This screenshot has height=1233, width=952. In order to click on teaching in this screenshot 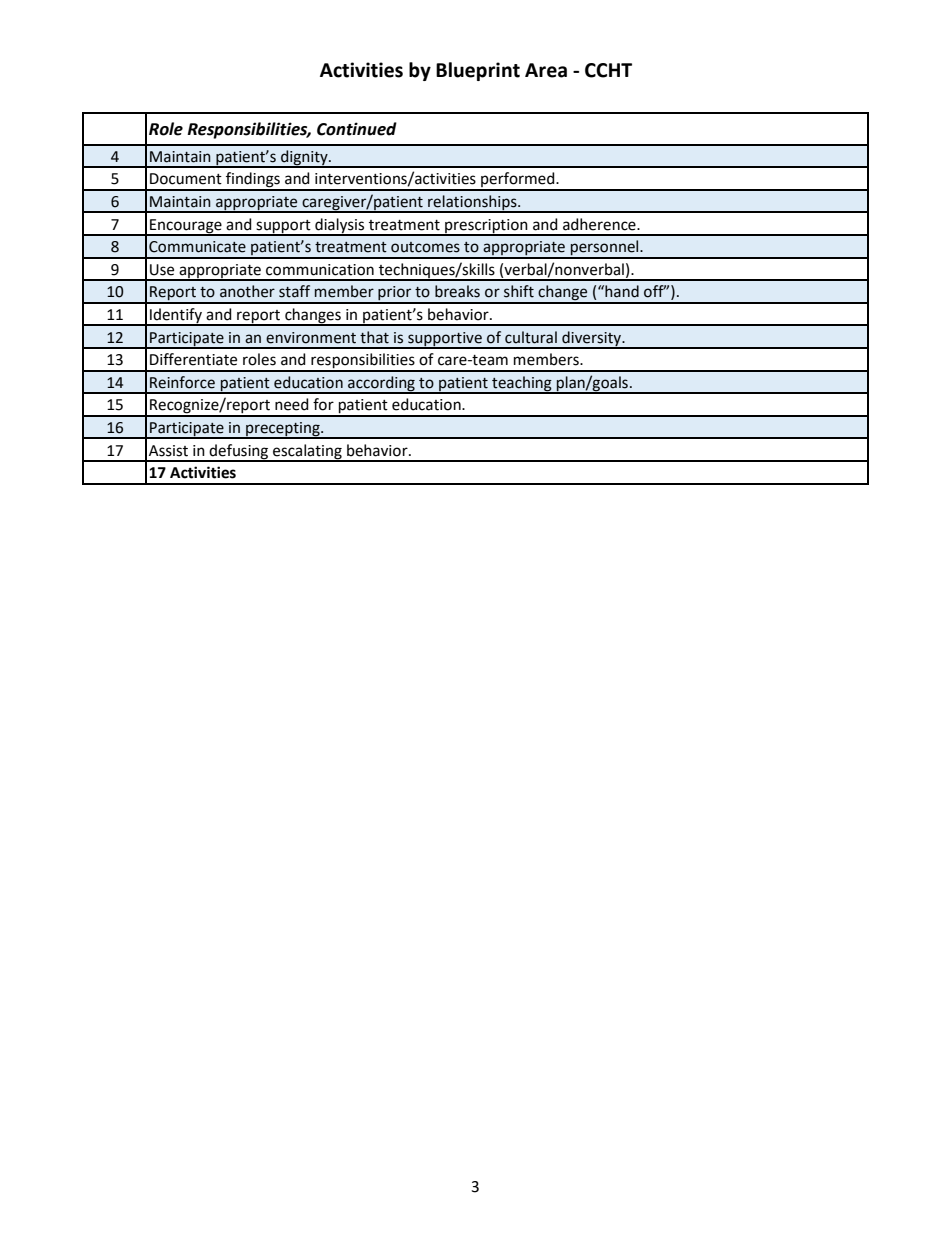, I will do `click(522, 384)`.
